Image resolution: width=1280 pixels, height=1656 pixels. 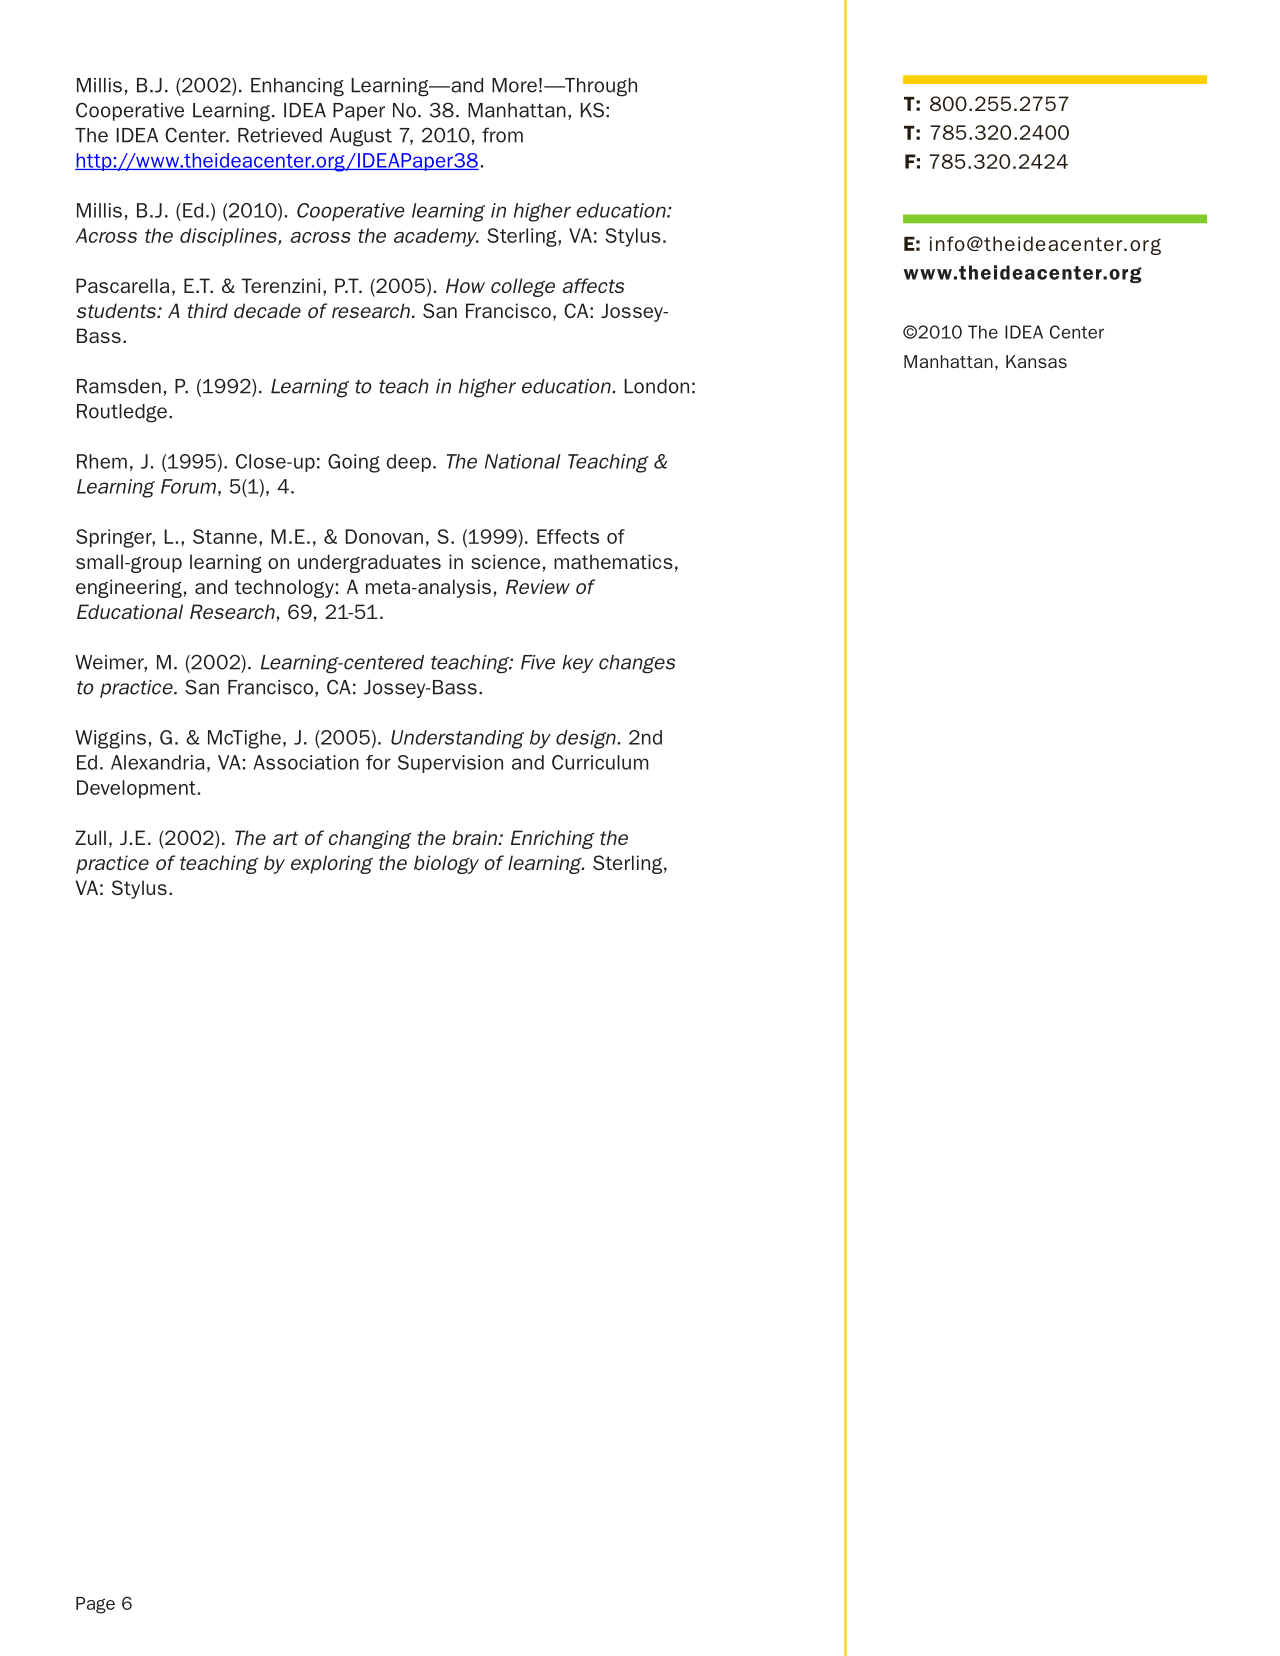 What do you see at coordinates (280, 135) in the image?
I see `Retrieved` at bounding box center [280, 135].
